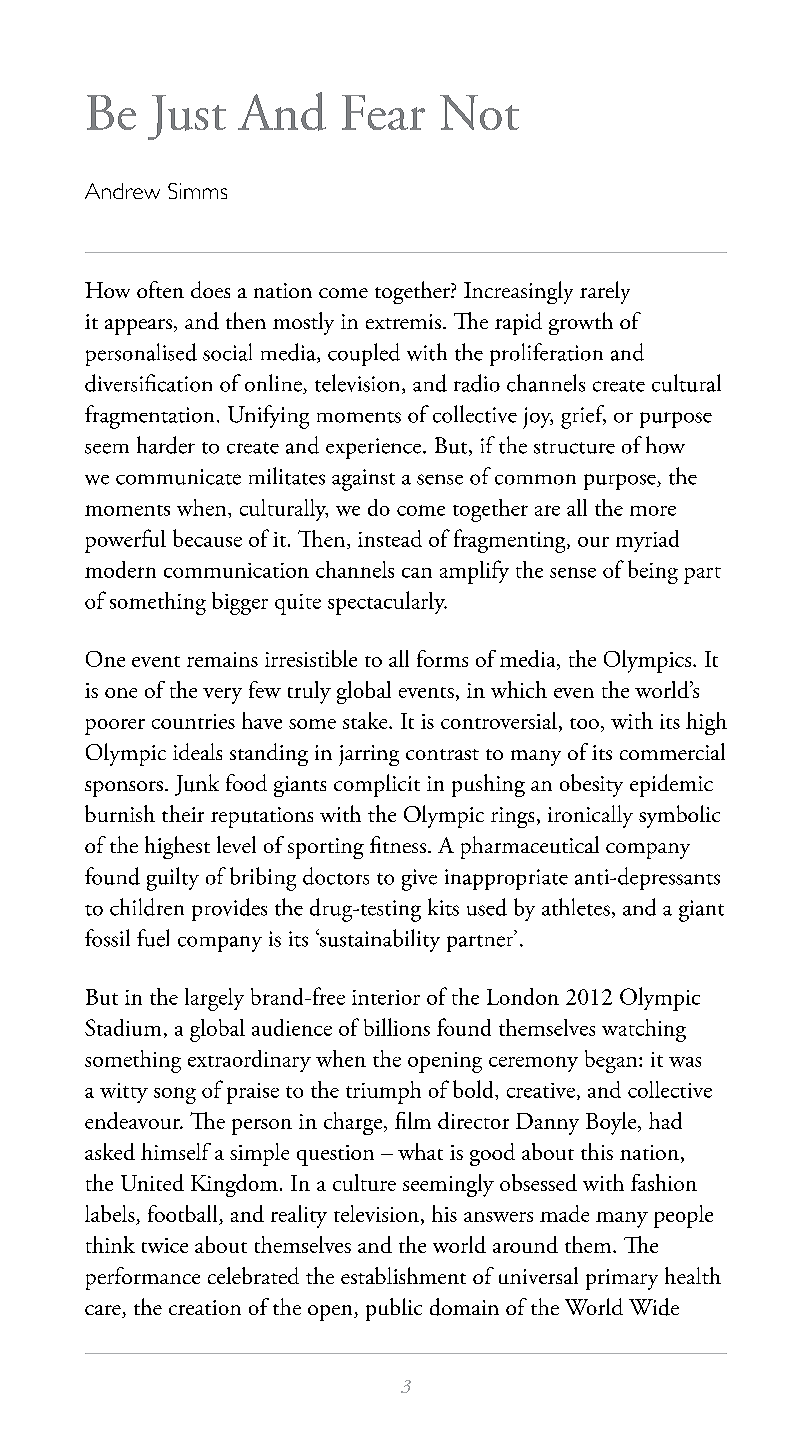 The height and width of the document is (1456, 812). I want to click on athletes, so click(576, 907).
